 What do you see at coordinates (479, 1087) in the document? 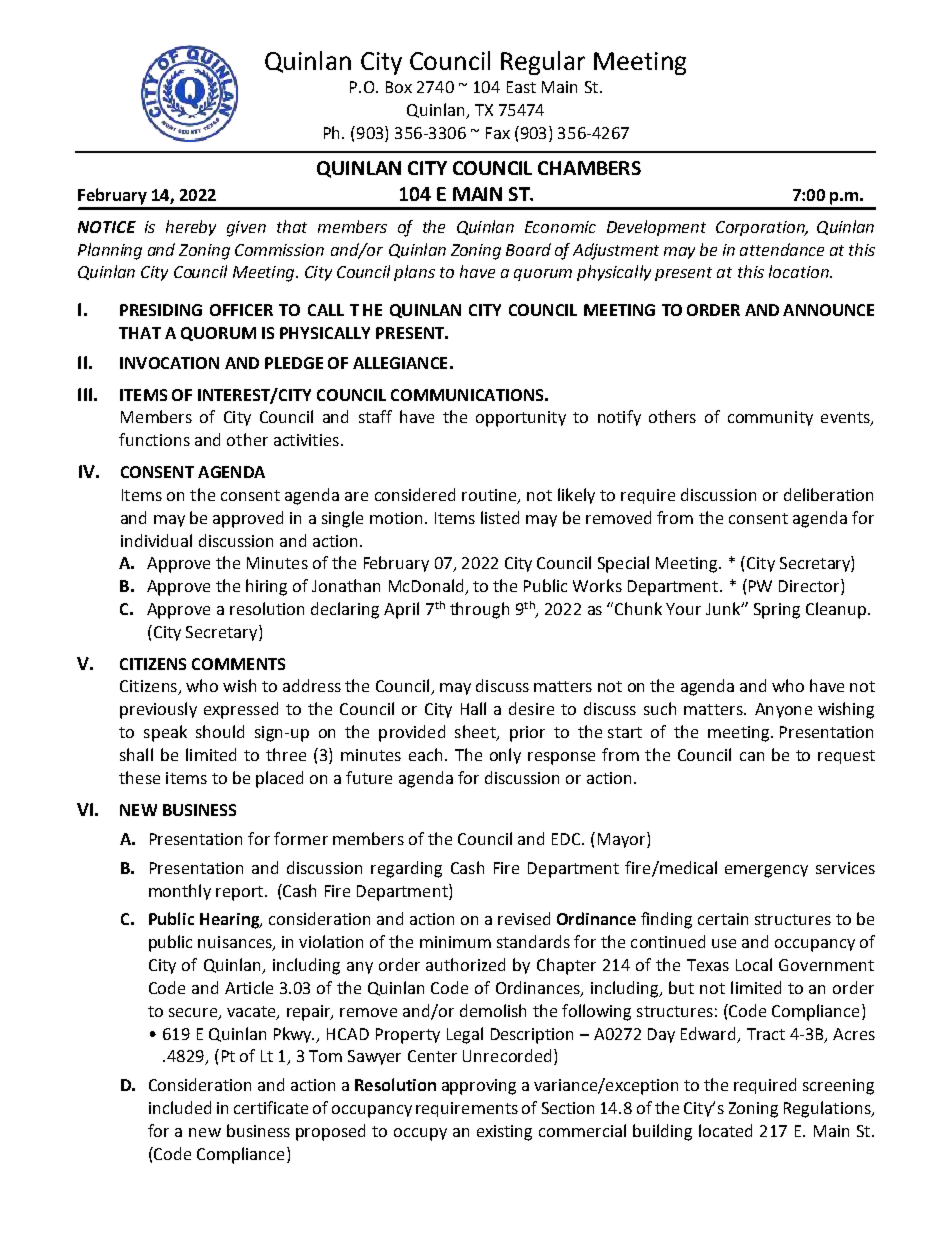
I see `approving` at bounding box center [479, 1087].
